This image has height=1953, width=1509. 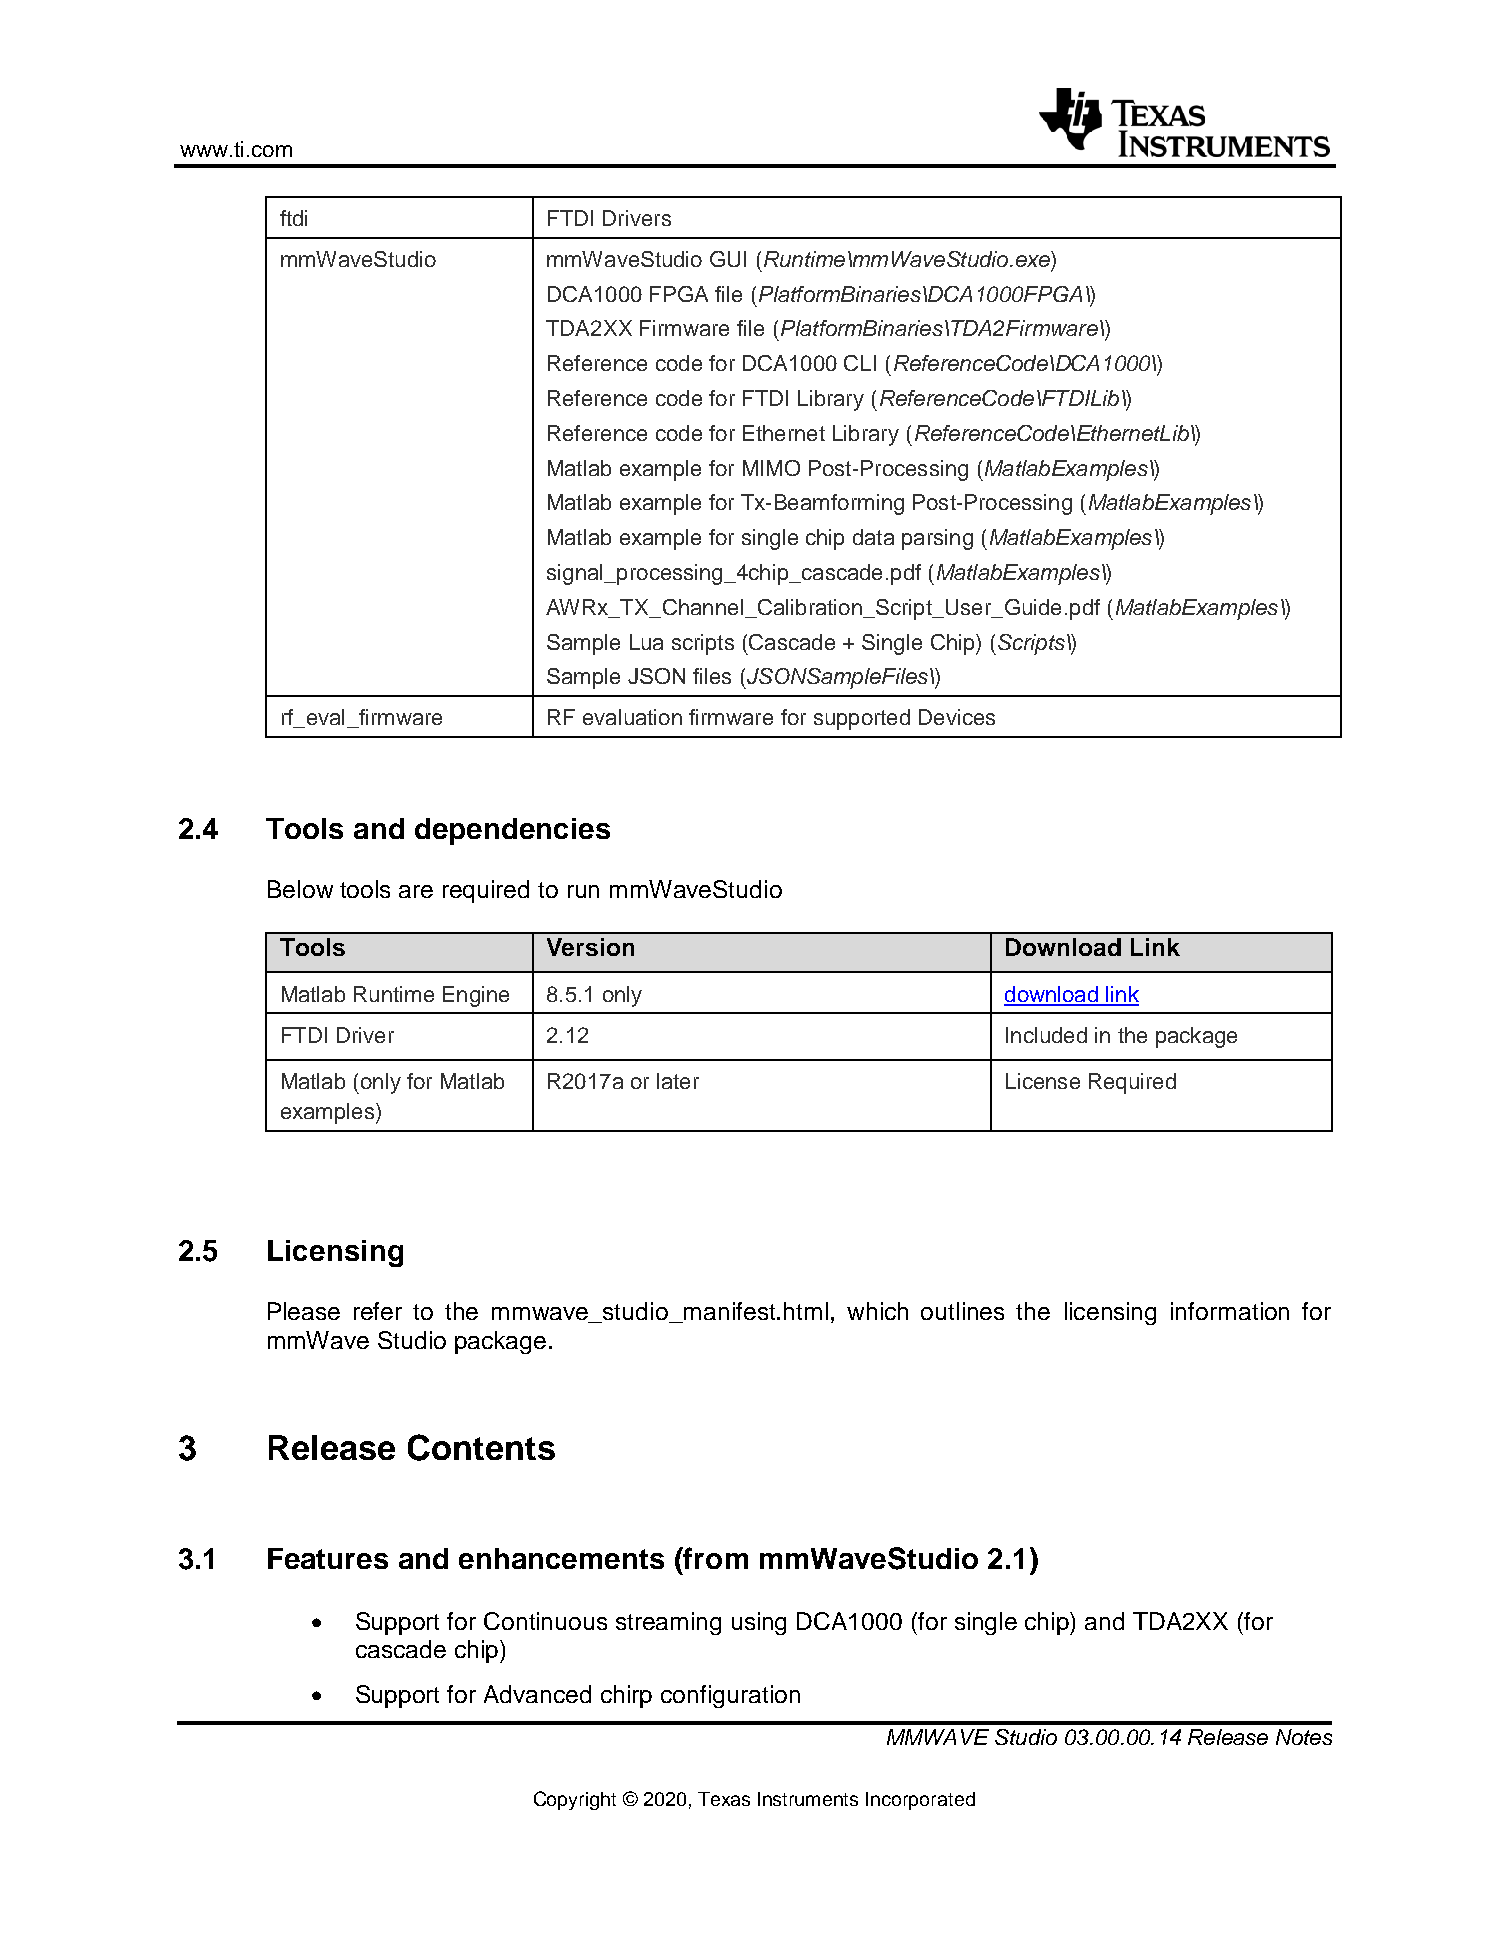 I want to click on MIMO, so click(x=771, y=468).
